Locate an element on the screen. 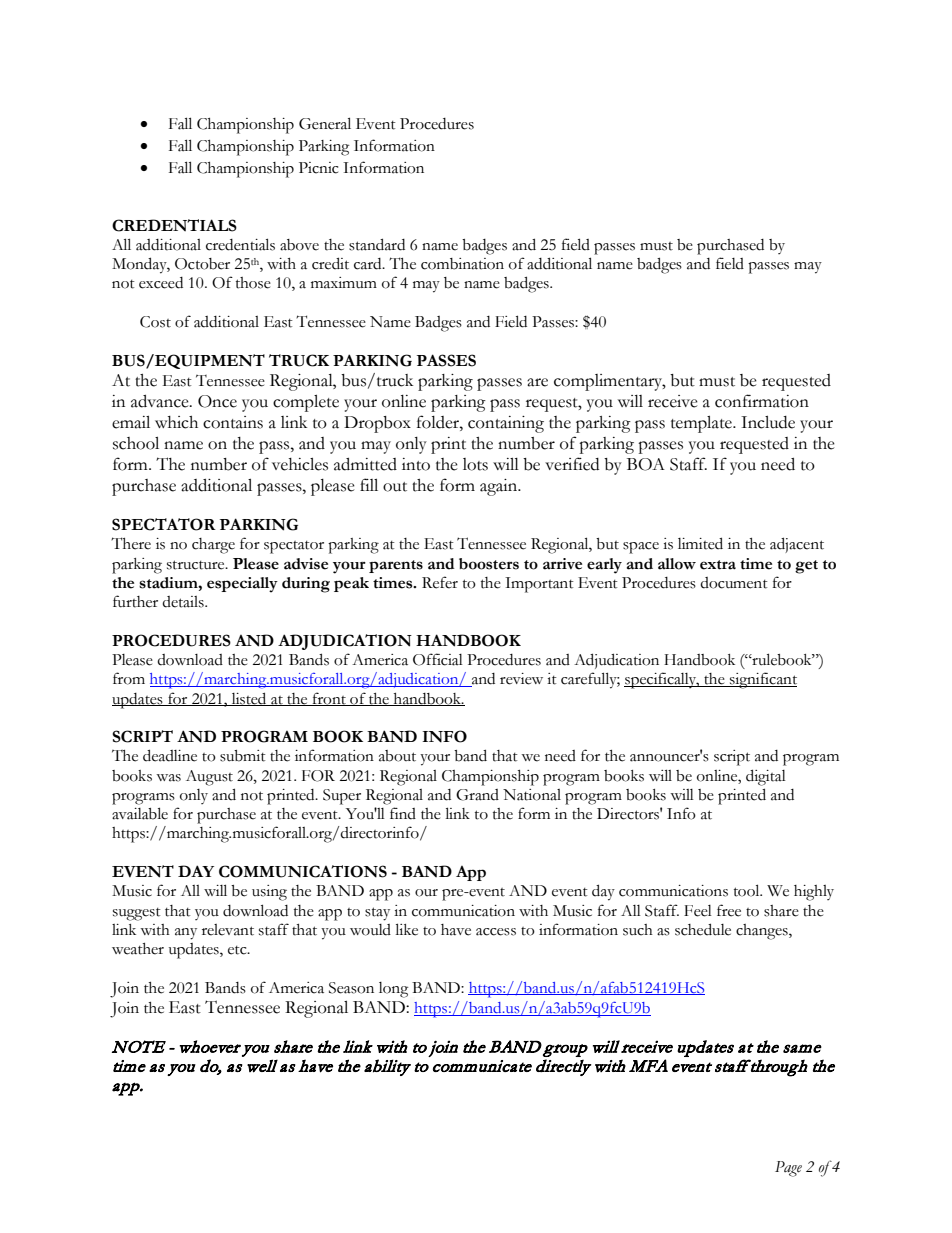 This screenshot has width=952, height=1233. schedule is located at coordinates (703, 929).
